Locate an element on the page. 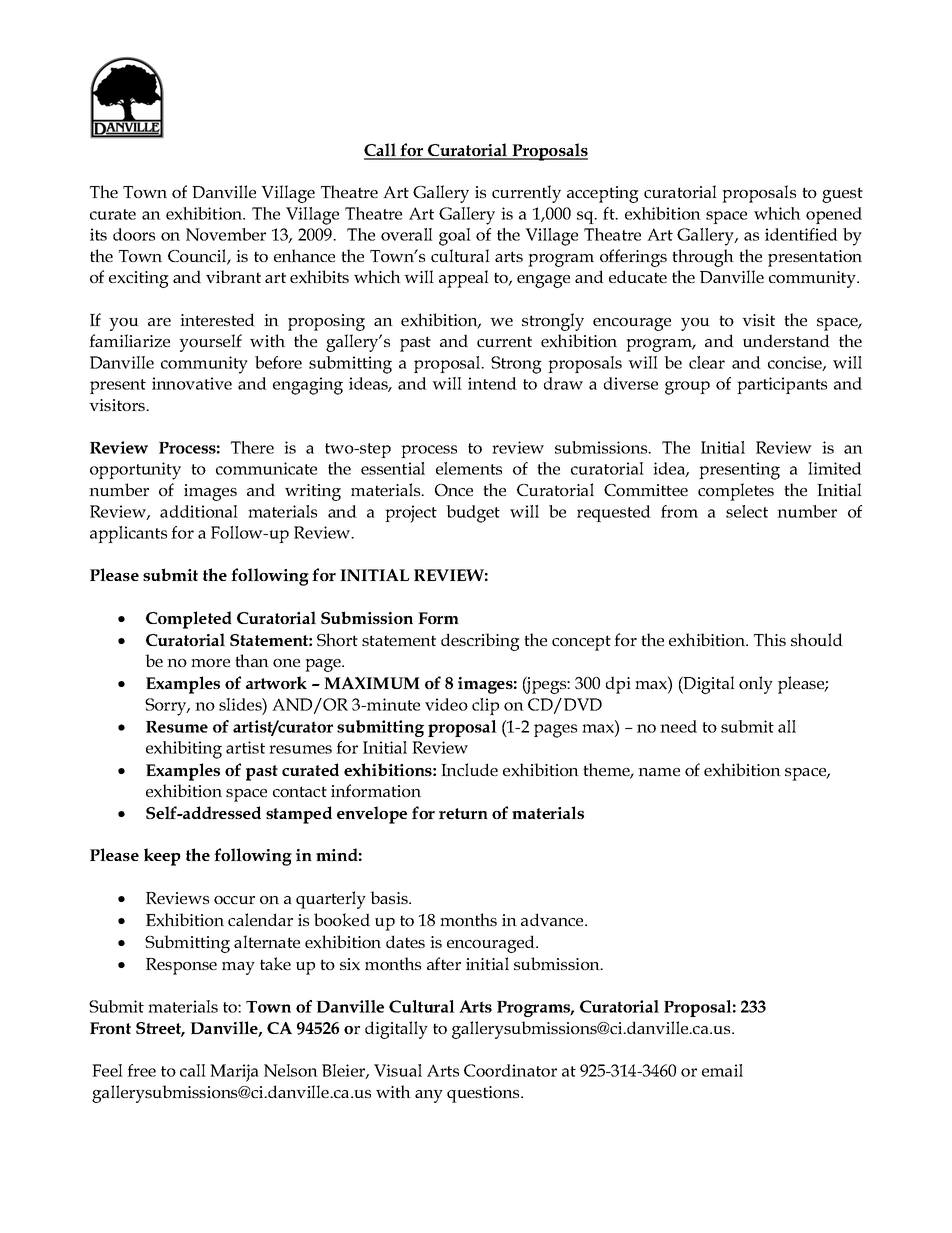 The image size is (952, 1233). describing is located at coordinates (480, 642).
